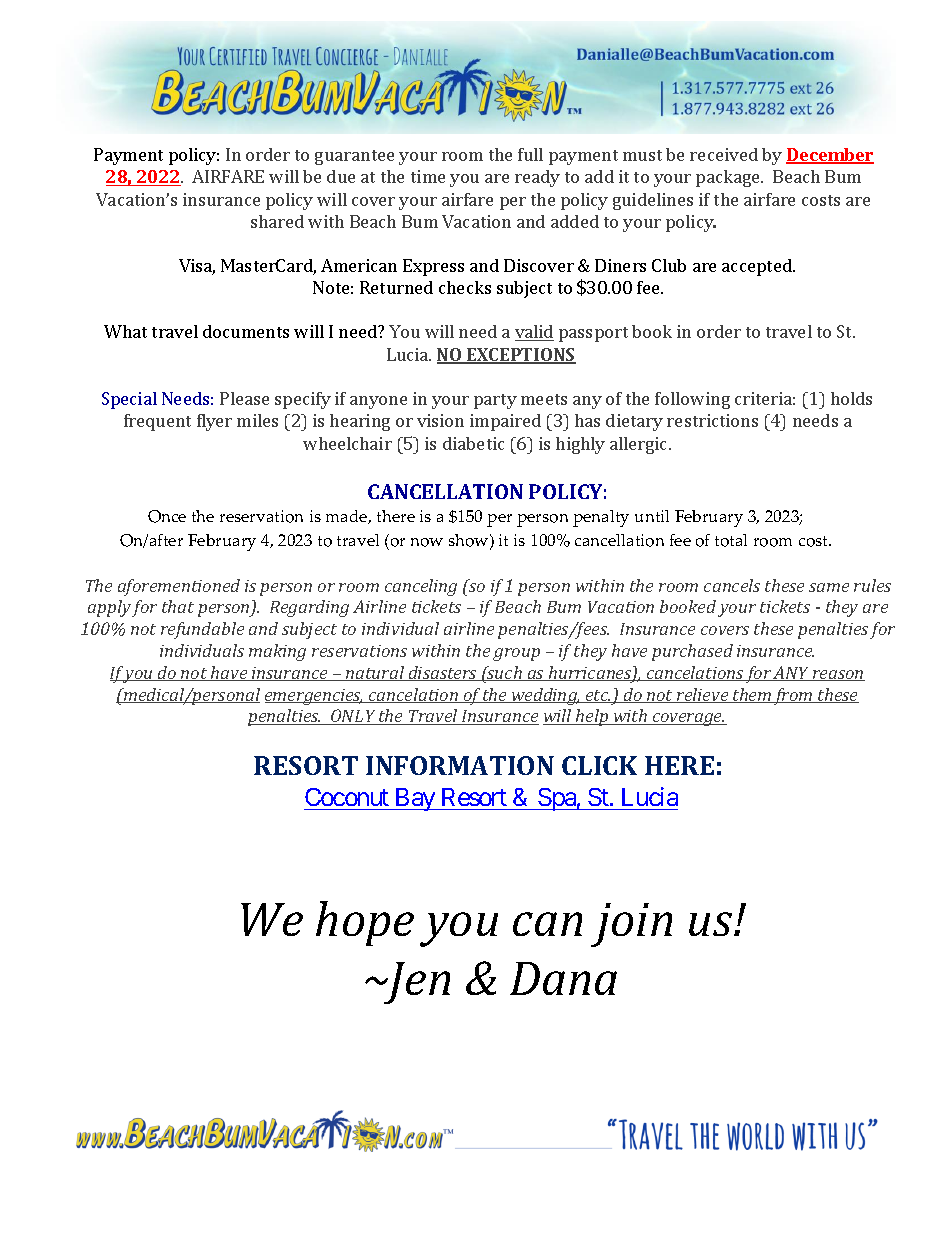  What do you see at coordinates (277, 221) in the screenshot?
I see `shared` at bounding box center [277, 221].
